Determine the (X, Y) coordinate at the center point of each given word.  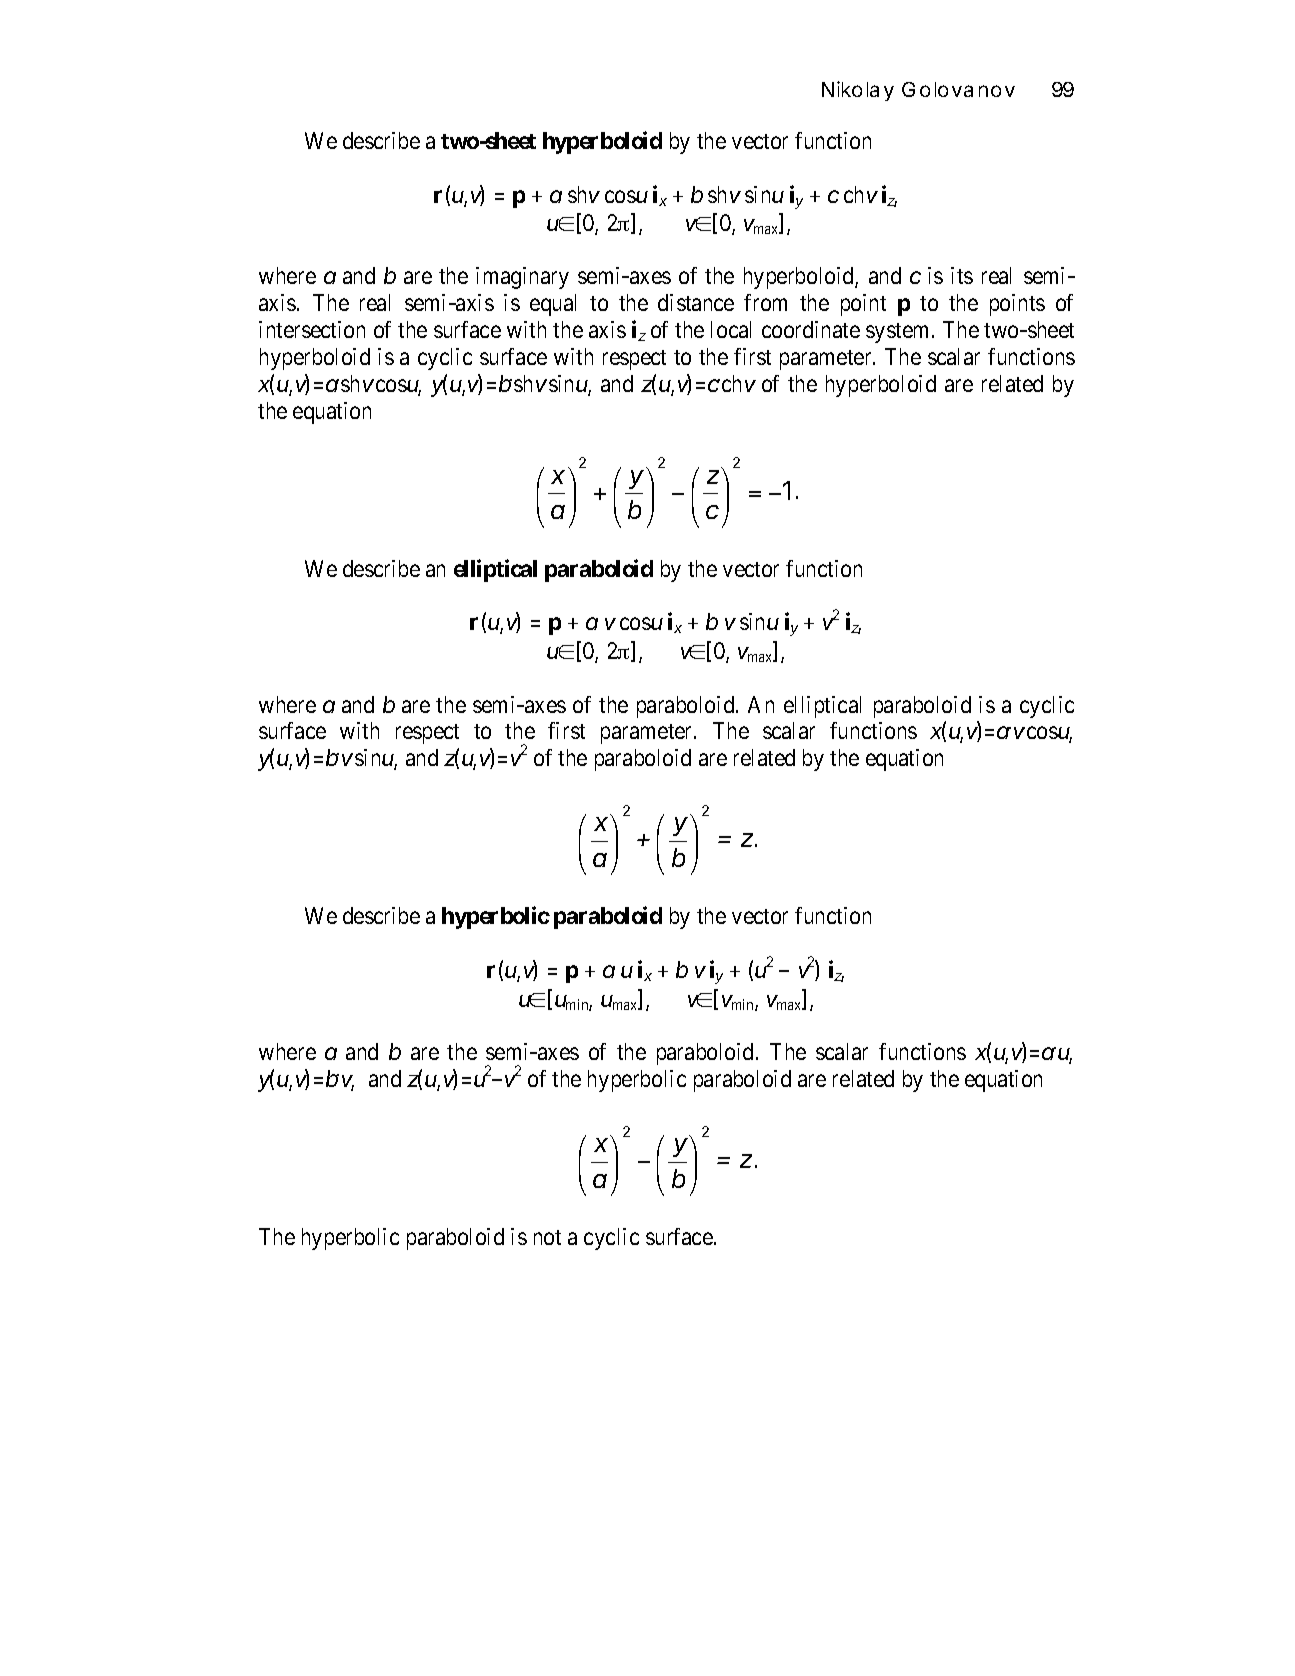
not (547, 1237)
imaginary (522, 278)
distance (696, 302)
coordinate (811, 329)
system (899, 333)
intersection (312, 329)
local (731, 329)
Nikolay (858, 91)
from (765, 302)
